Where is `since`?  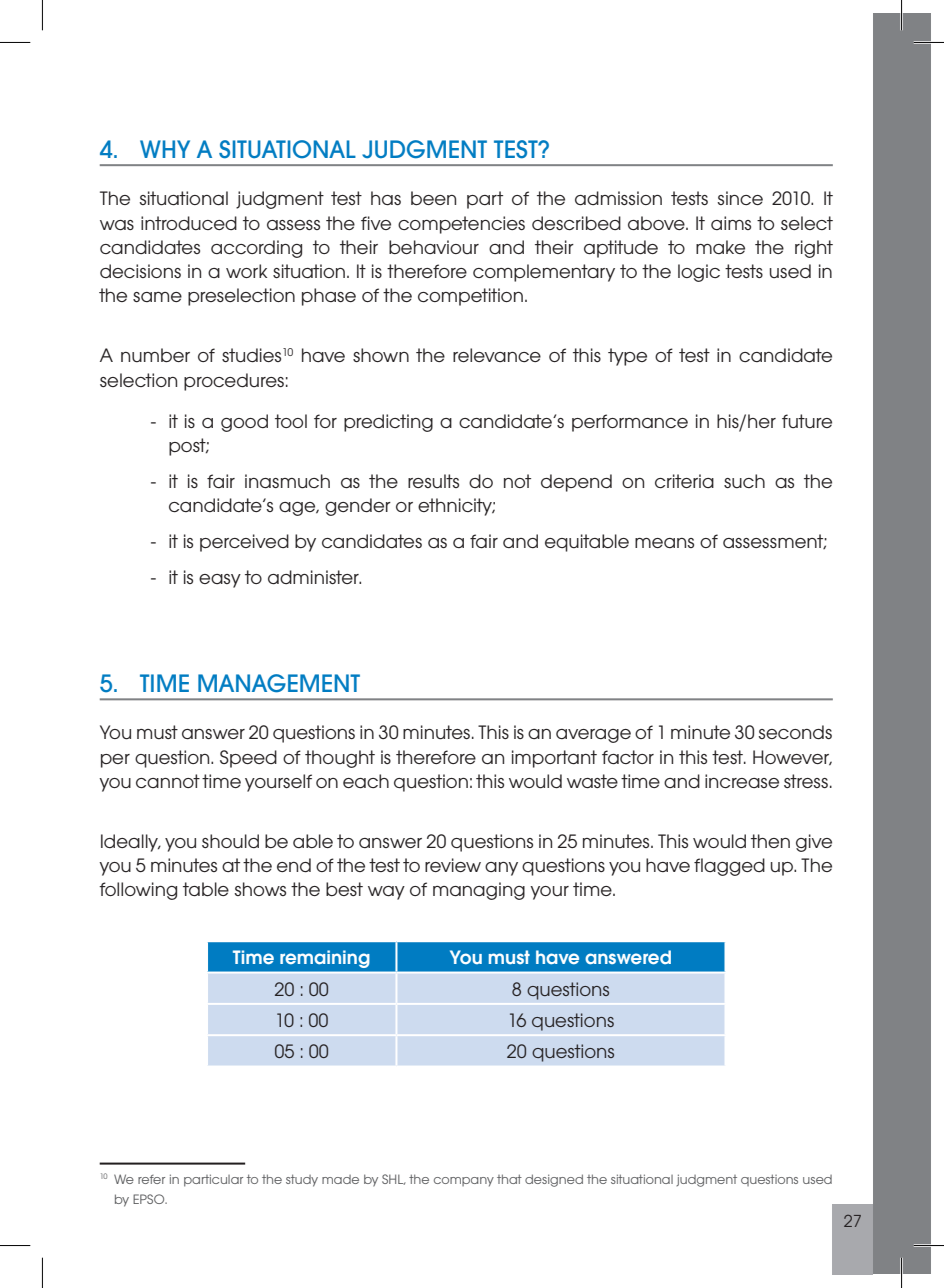
since is located at coordinates (740, 198).
